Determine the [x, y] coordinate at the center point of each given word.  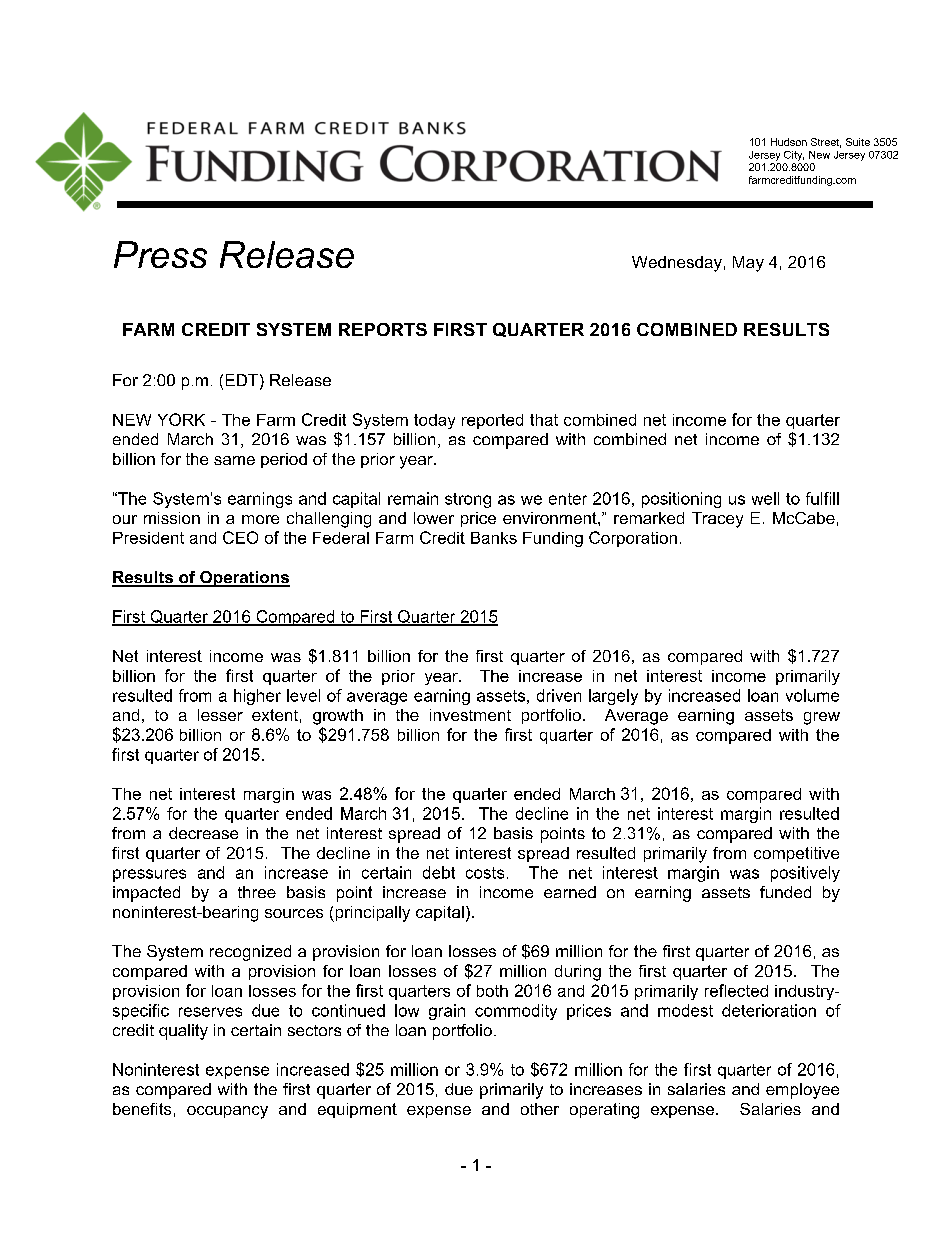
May [748, 264]
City [794, 156]
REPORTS [383, 329]
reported [492, 421]
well [765, 498]
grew [822, 718]
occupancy [227, 1112]
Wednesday [677, 264]
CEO [240, 537]
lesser [220, 715]
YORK [181, 419]
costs [485, 873]
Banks [494, 538]
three [257, 892]
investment [470, 715]
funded [785, 892]
